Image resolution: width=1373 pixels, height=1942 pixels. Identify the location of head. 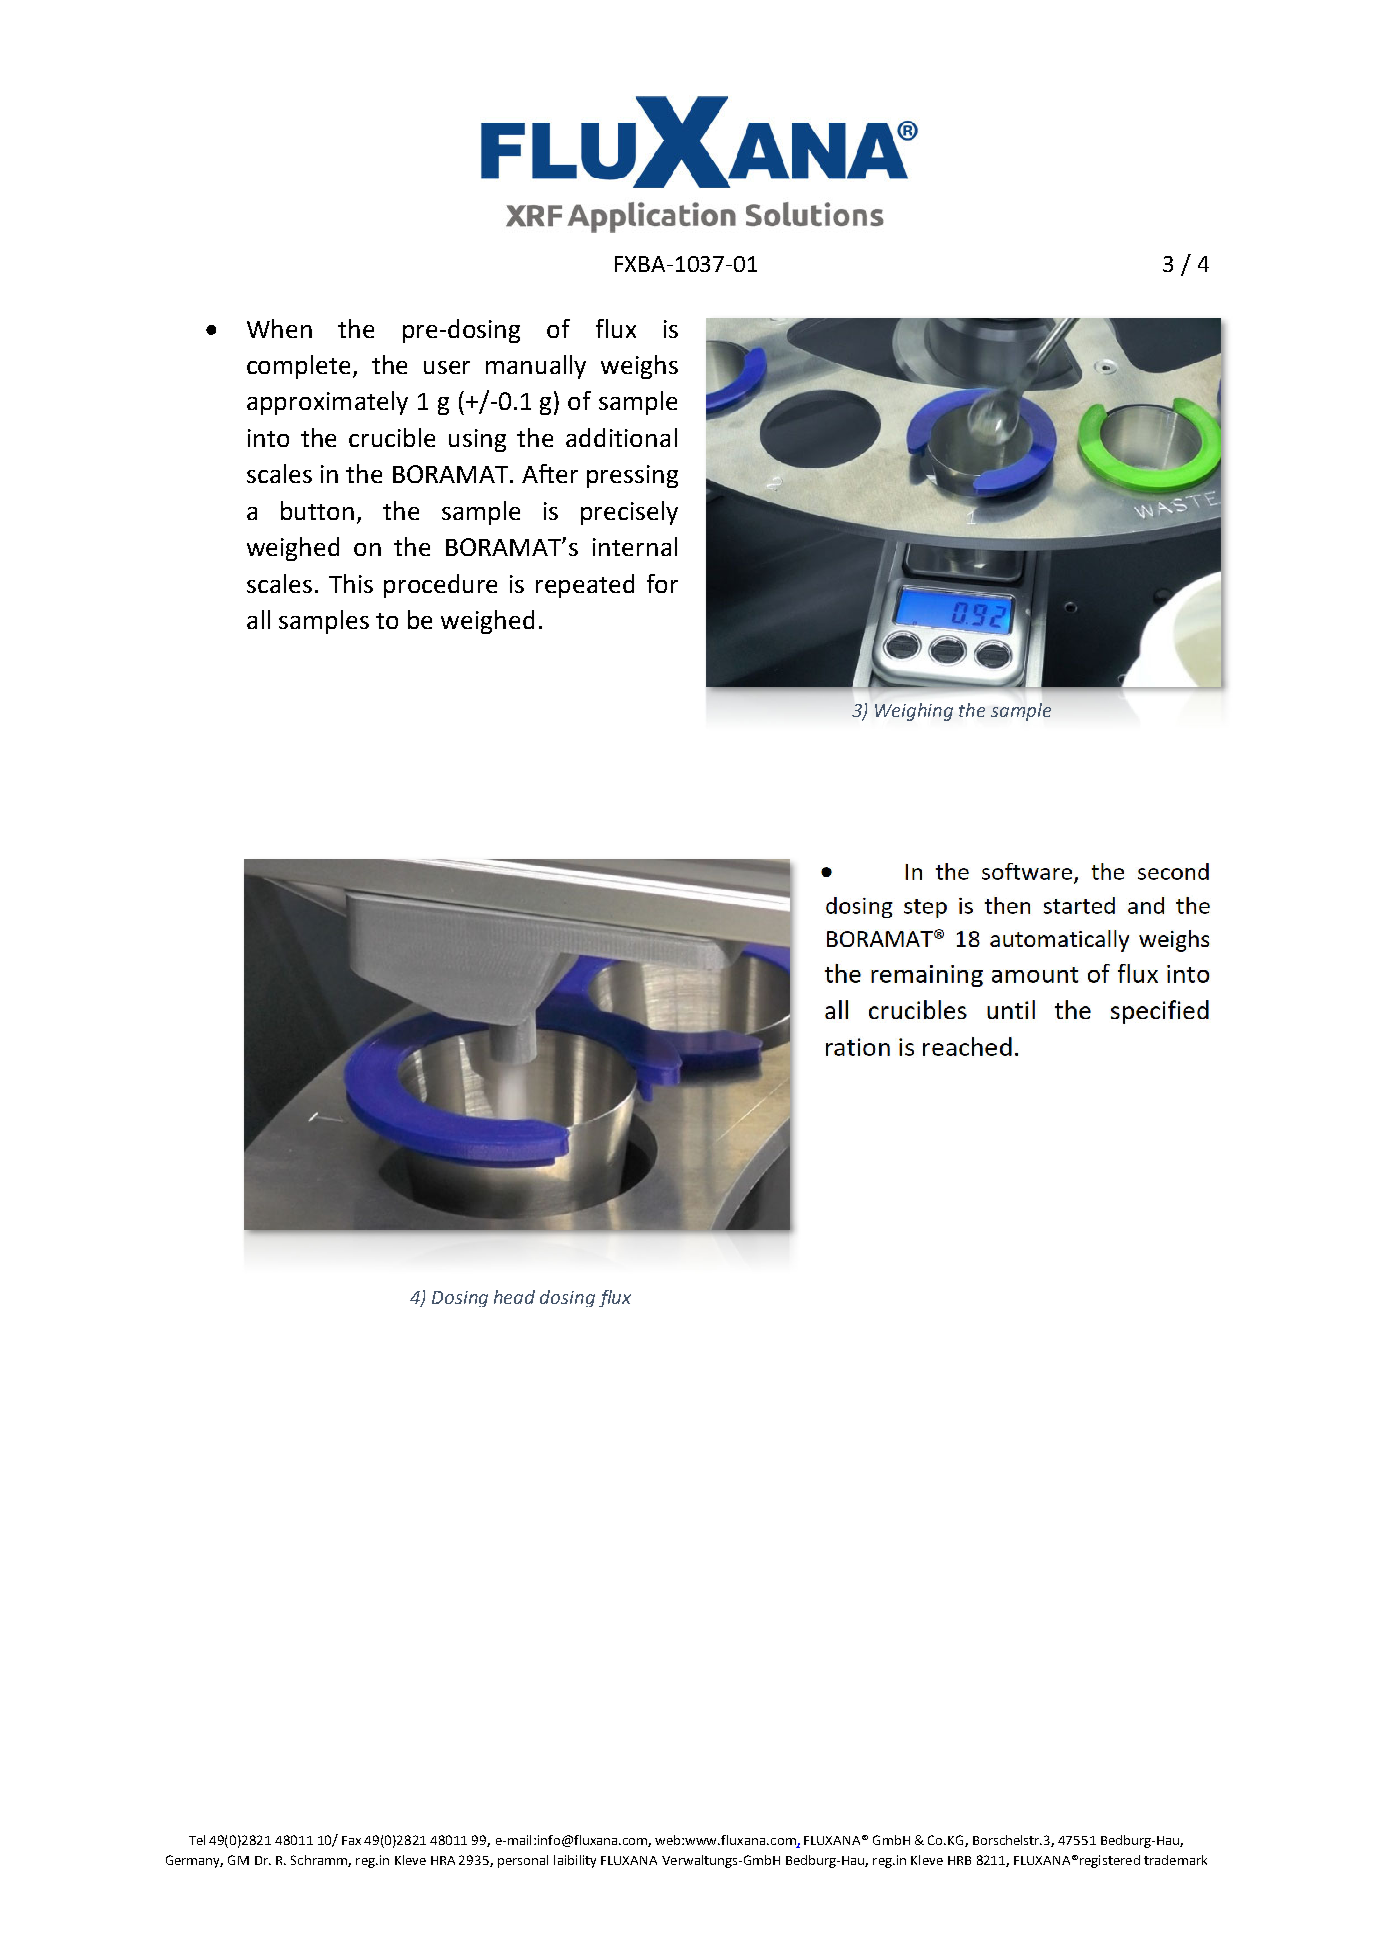
(514, 1297).
